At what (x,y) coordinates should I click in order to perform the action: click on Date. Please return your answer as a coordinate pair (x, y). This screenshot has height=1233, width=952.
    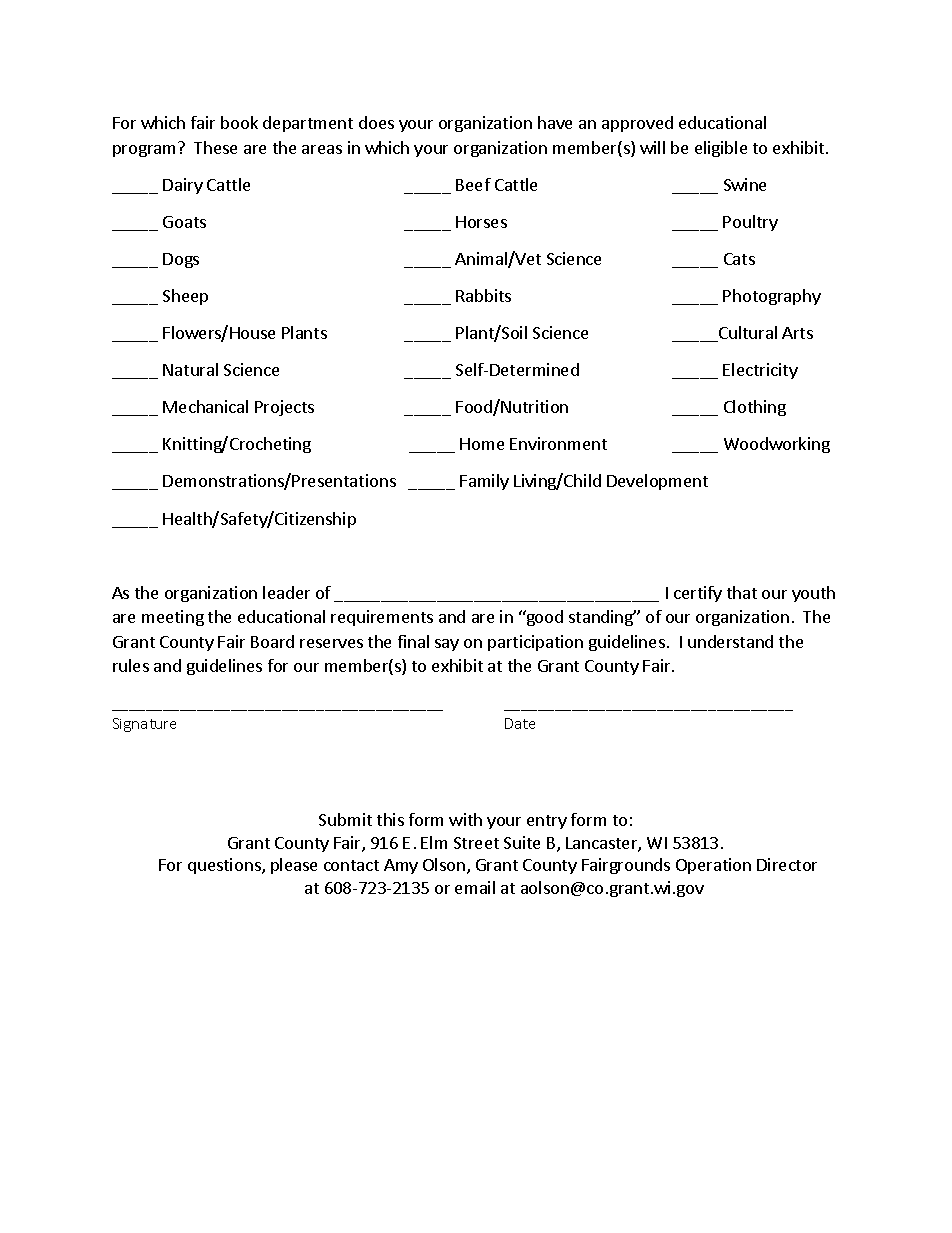
    Looking at the image, I should click on (520, 723).
